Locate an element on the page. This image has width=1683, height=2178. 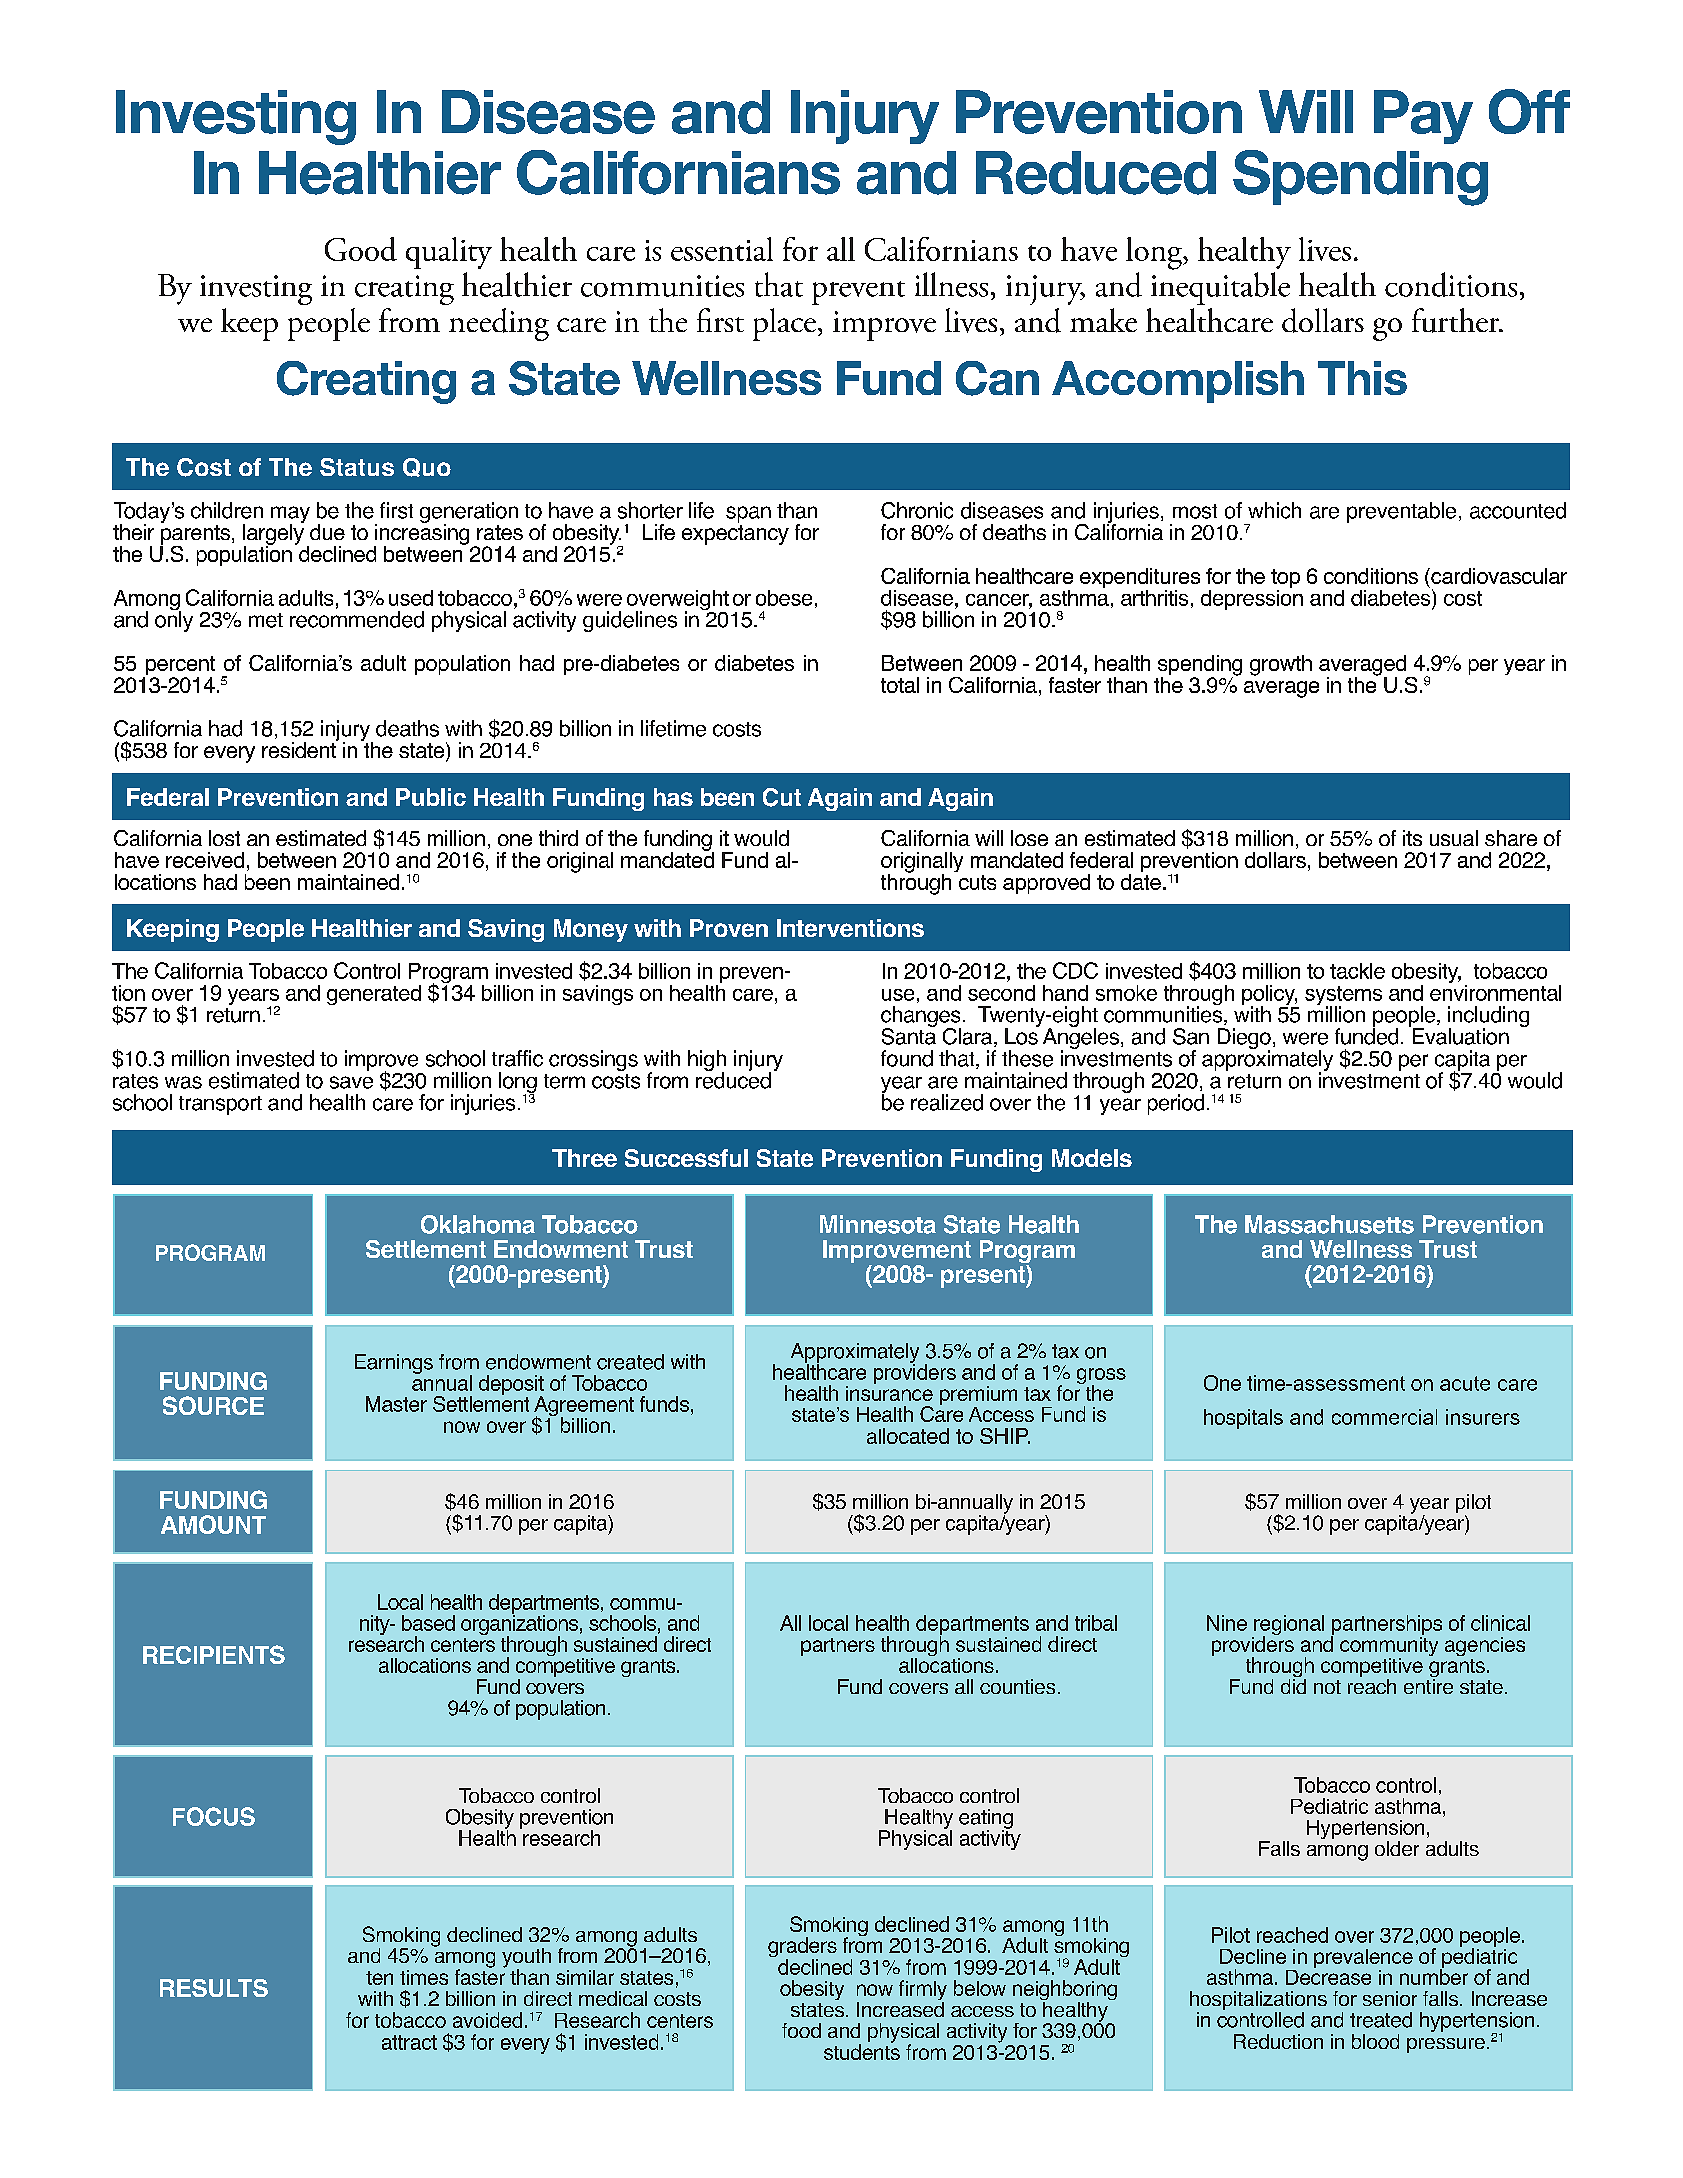
found is located at coordinates (907, 1058).
